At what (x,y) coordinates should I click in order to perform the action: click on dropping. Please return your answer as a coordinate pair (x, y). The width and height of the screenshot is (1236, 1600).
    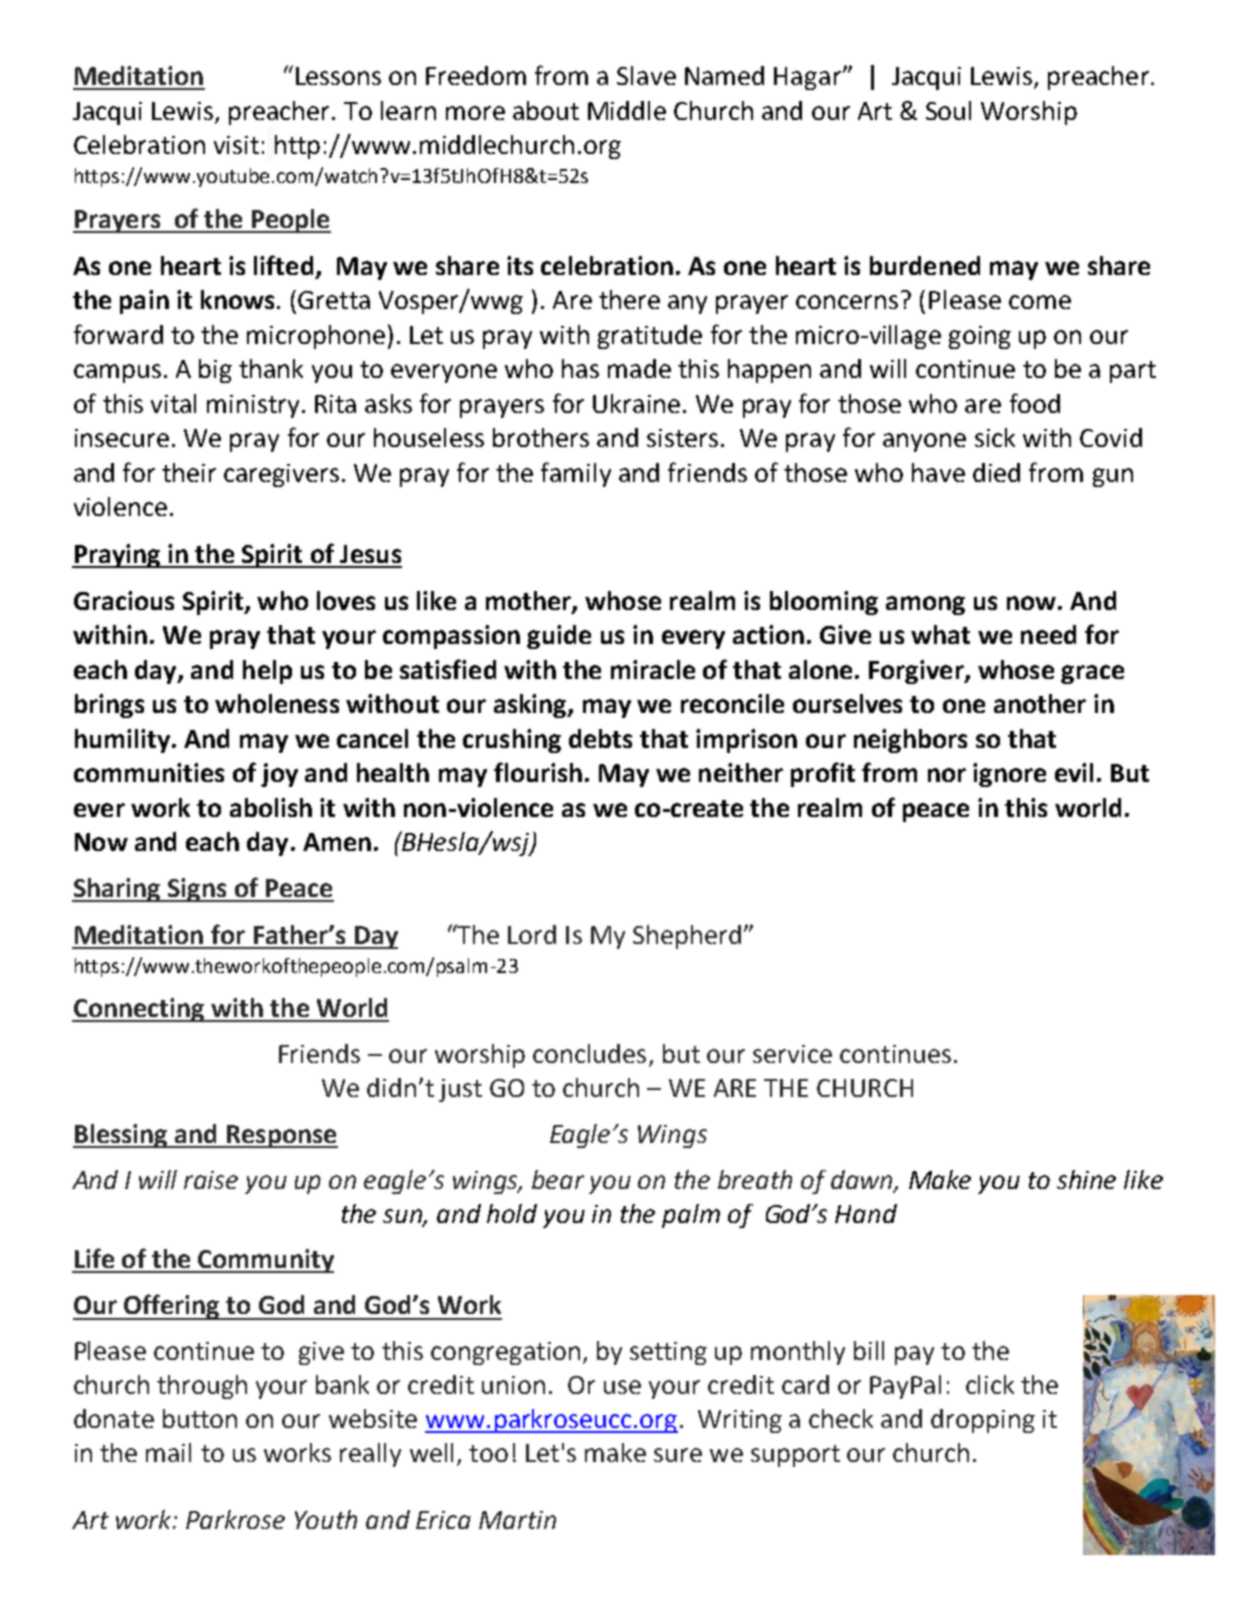
    Looking at the image, I should click on (983, 1421).
